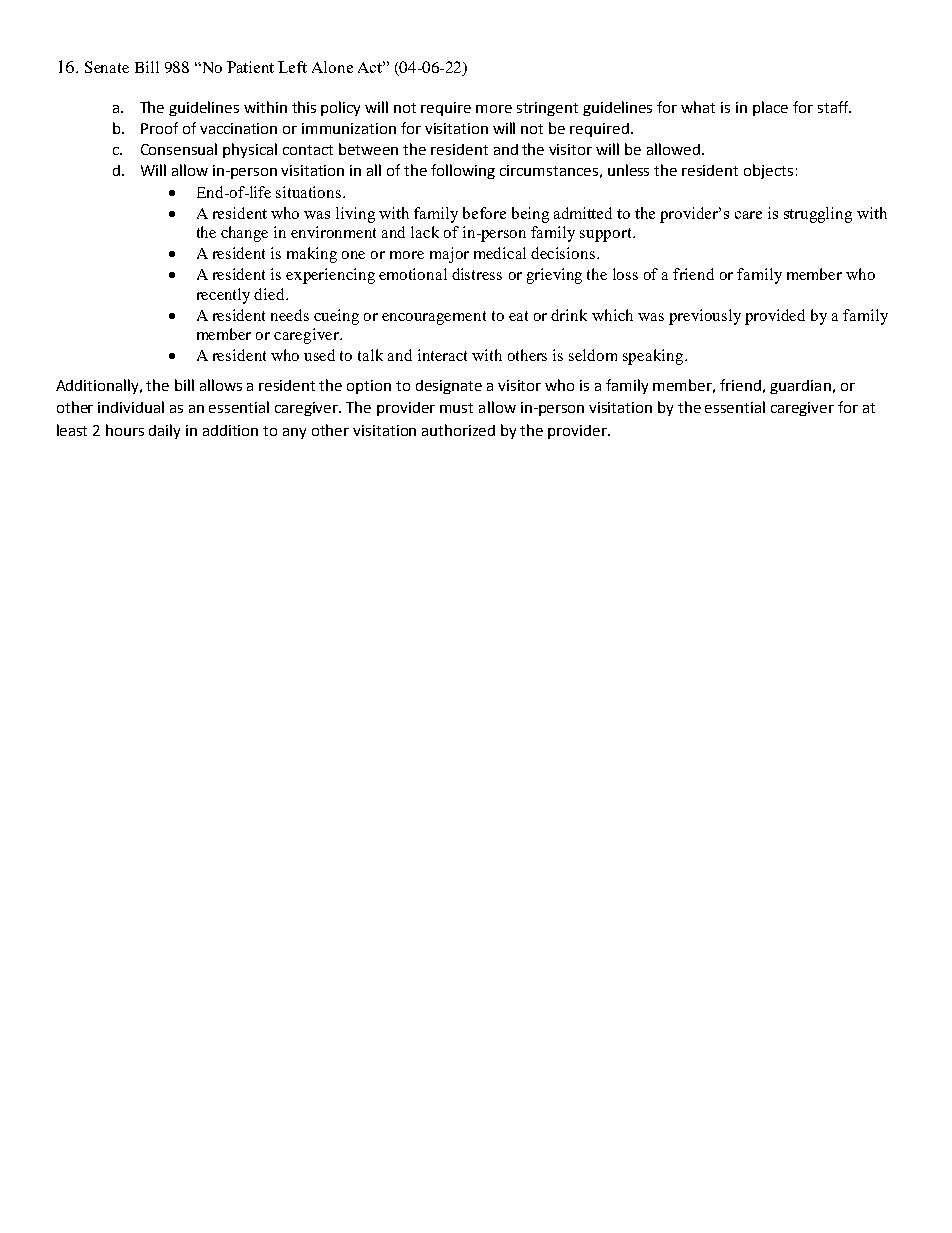 The height and width of the screenshot is (1233, 952). I want to click on support, so click(607, 235).
